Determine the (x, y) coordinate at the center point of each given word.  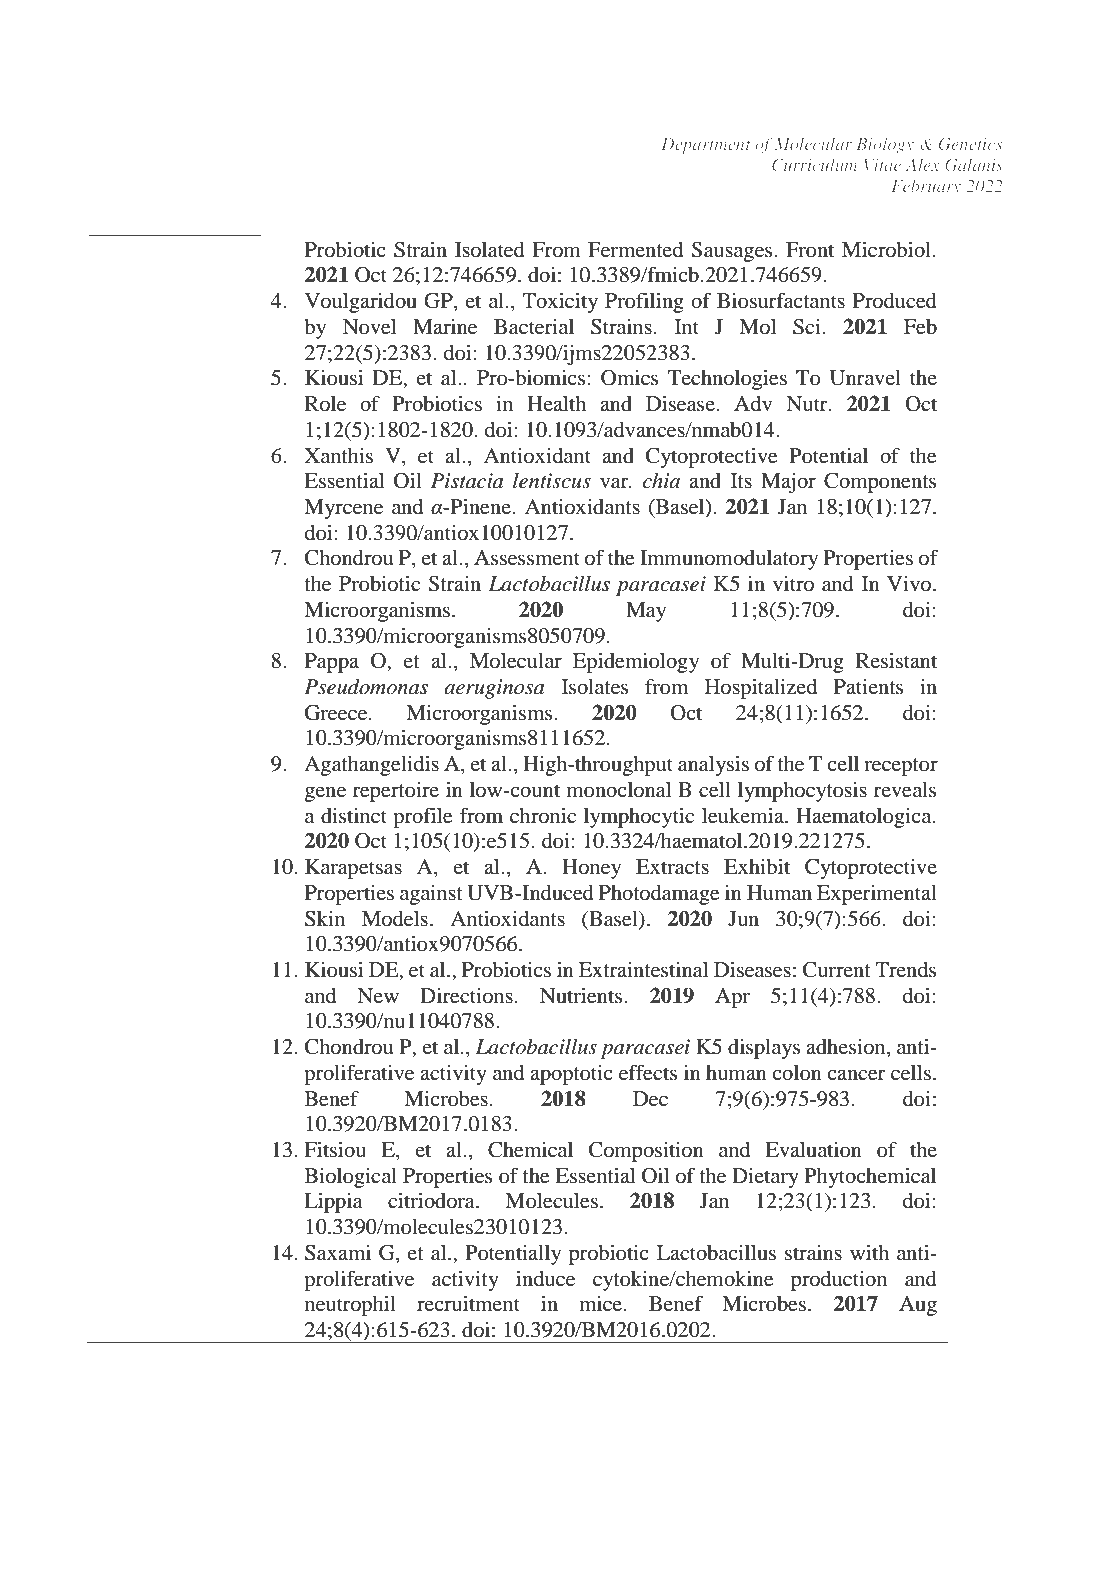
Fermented (635, 250)
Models (395, 919)
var (615, 483)
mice (602, 1303)
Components (880, 483)
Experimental (877, 895)
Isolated (490, 250)
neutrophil (350, 1305)
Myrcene (343, 509)
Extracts (672, 867)
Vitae (882, 165)
